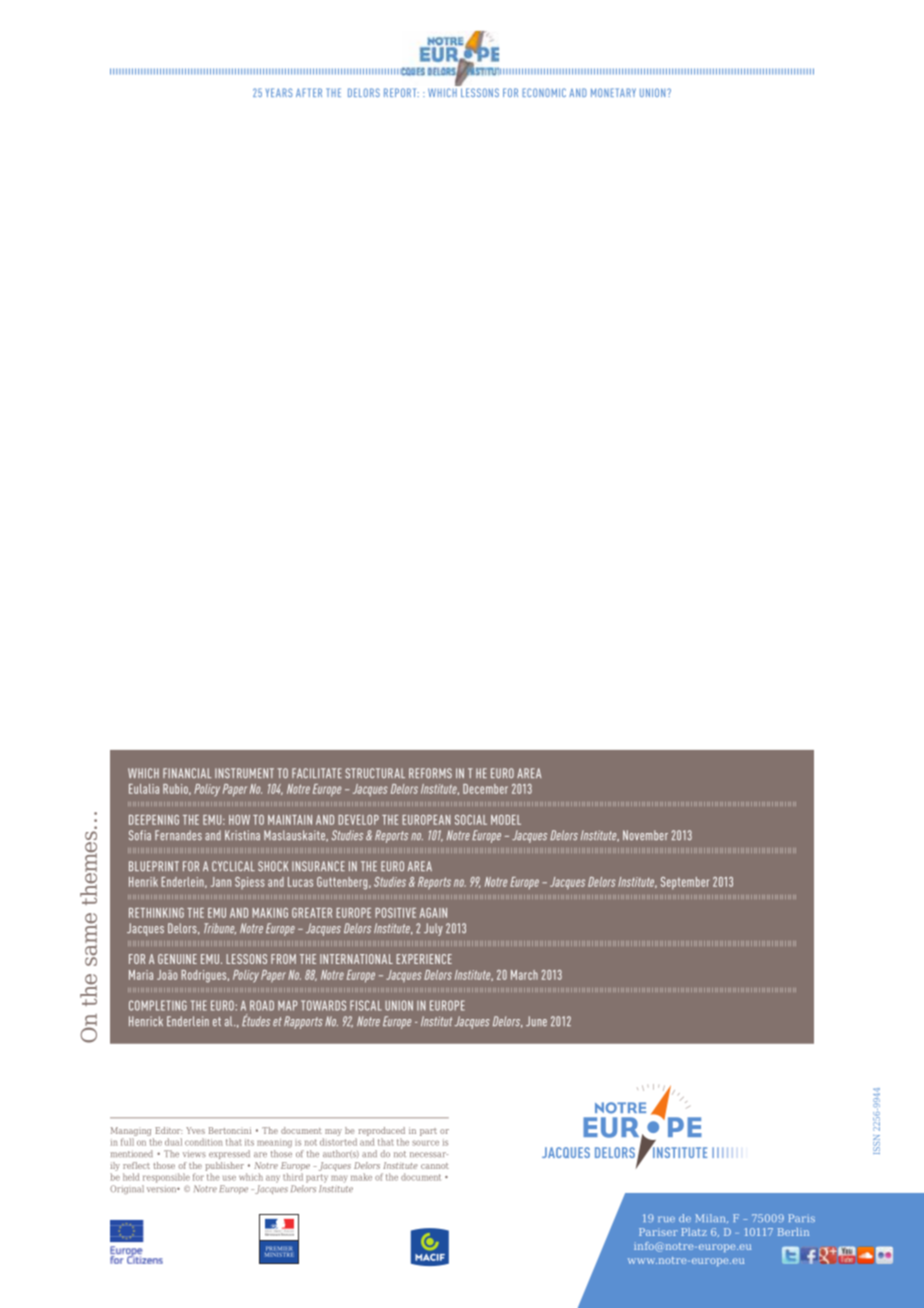  What do you see at coordinates (544, 92) in the screenshot?
I see `economic` at bounding box center [544, 92].
